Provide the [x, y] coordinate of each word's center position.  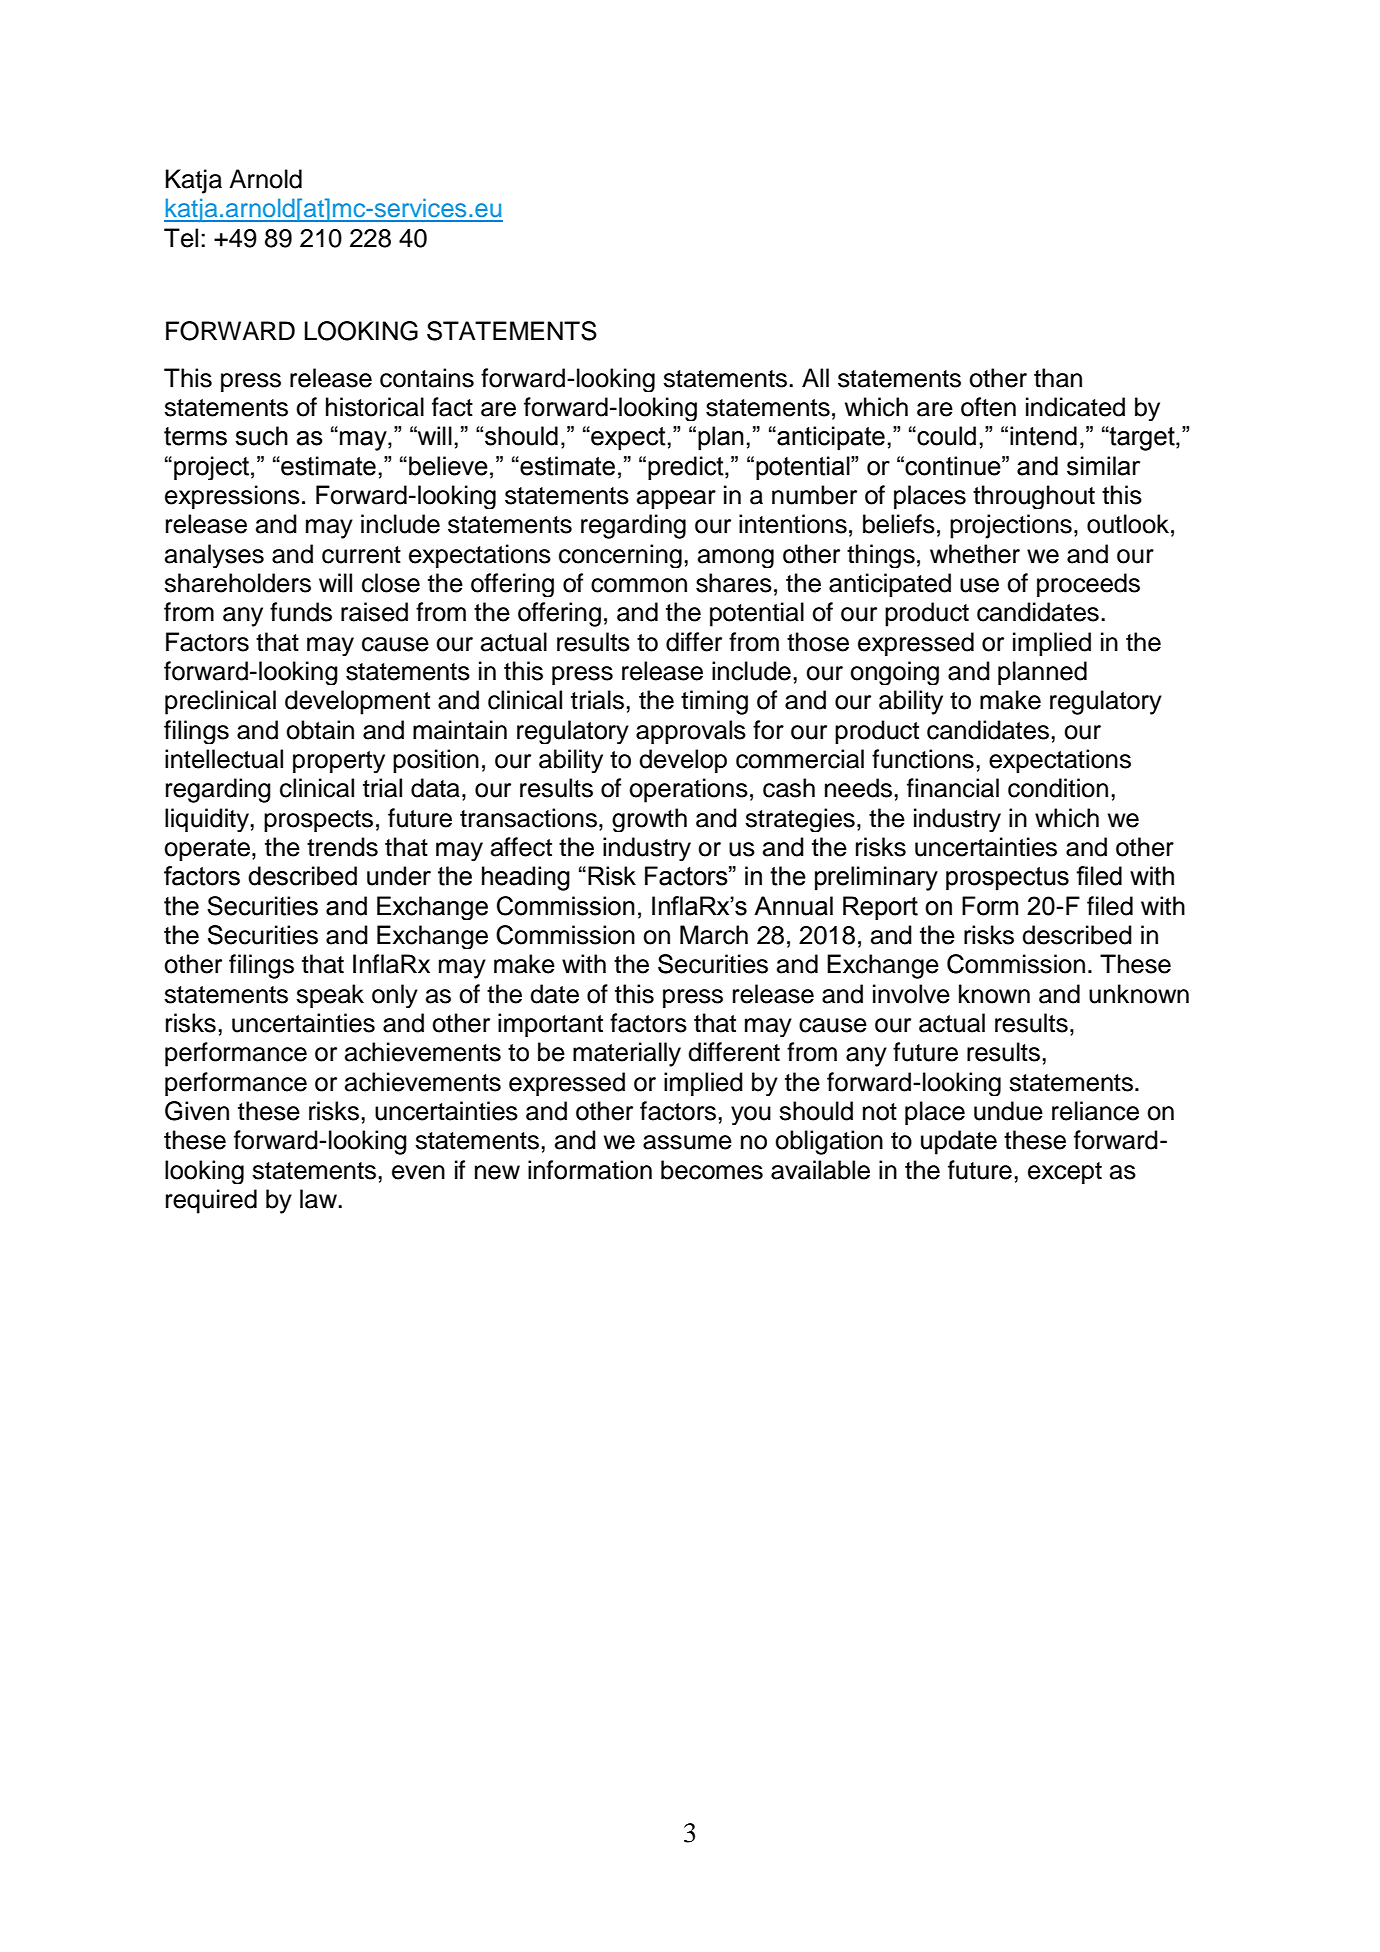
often [988, 407]
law [319, 1199]
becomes [712, 1170]
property [339, 762]
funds [301, 612]
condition [1058, 788]
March [714, 935]
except [1065, 1173]
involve [911, 994]
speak [330, 996]
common [639, 585]
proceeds [1088, 585]
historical [375, 407]
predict [687, 468]
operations [688, 790]
